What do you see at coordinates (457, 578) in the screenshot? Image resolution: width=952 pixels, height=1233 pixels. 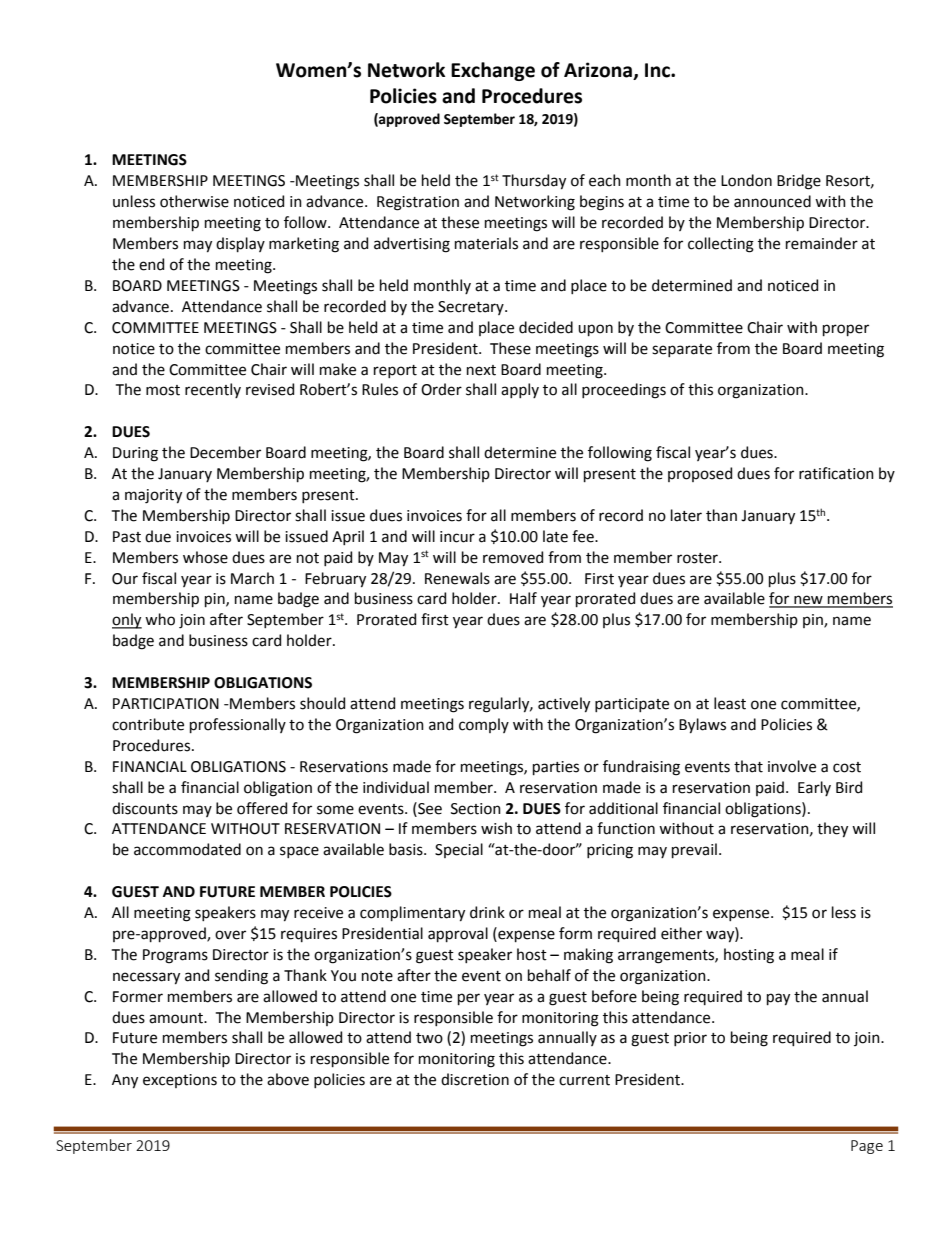 I see `Renewals` at bounding box center [457, 578].
